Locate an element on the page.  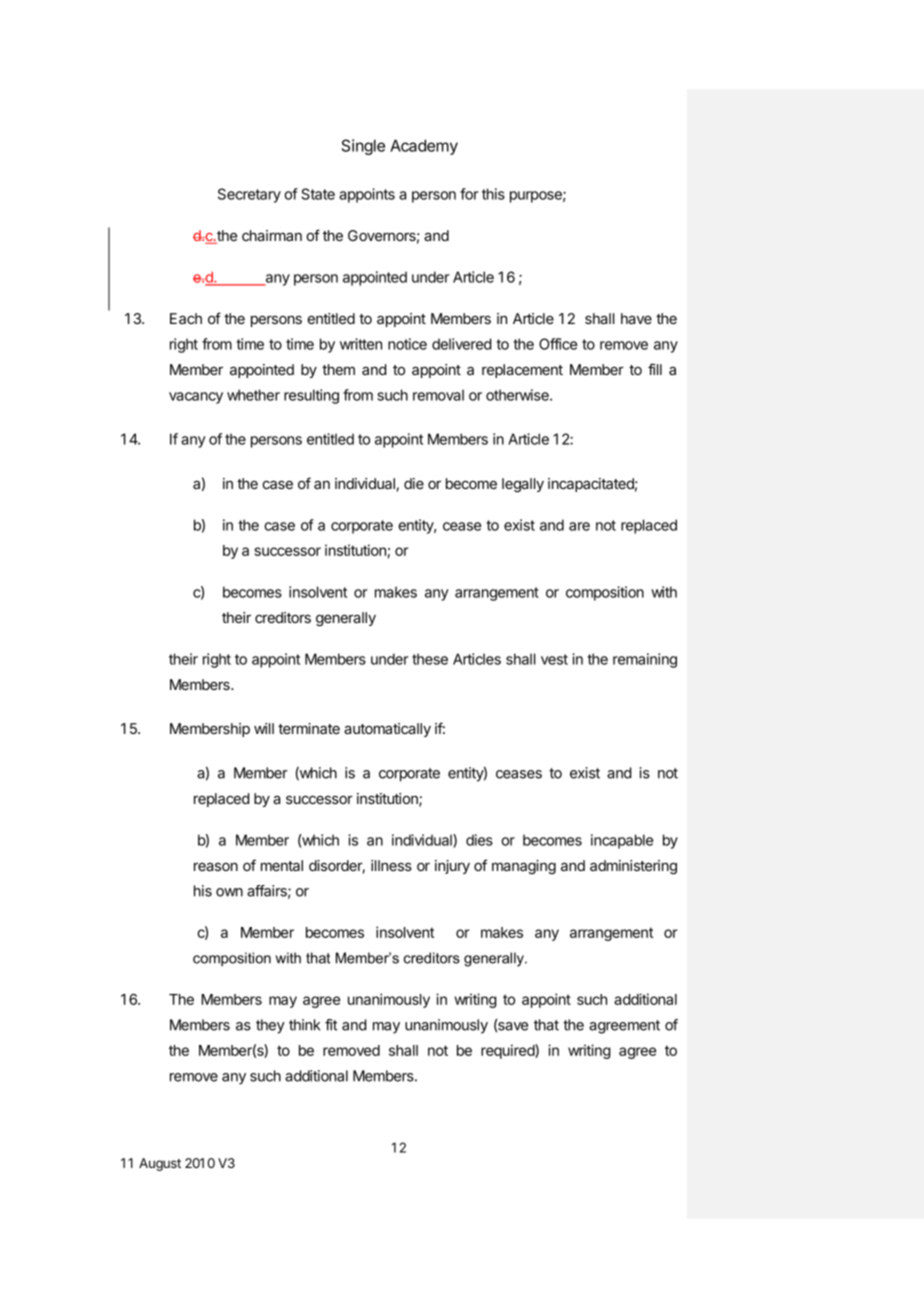
removal is located at coordinates (438, 395).
